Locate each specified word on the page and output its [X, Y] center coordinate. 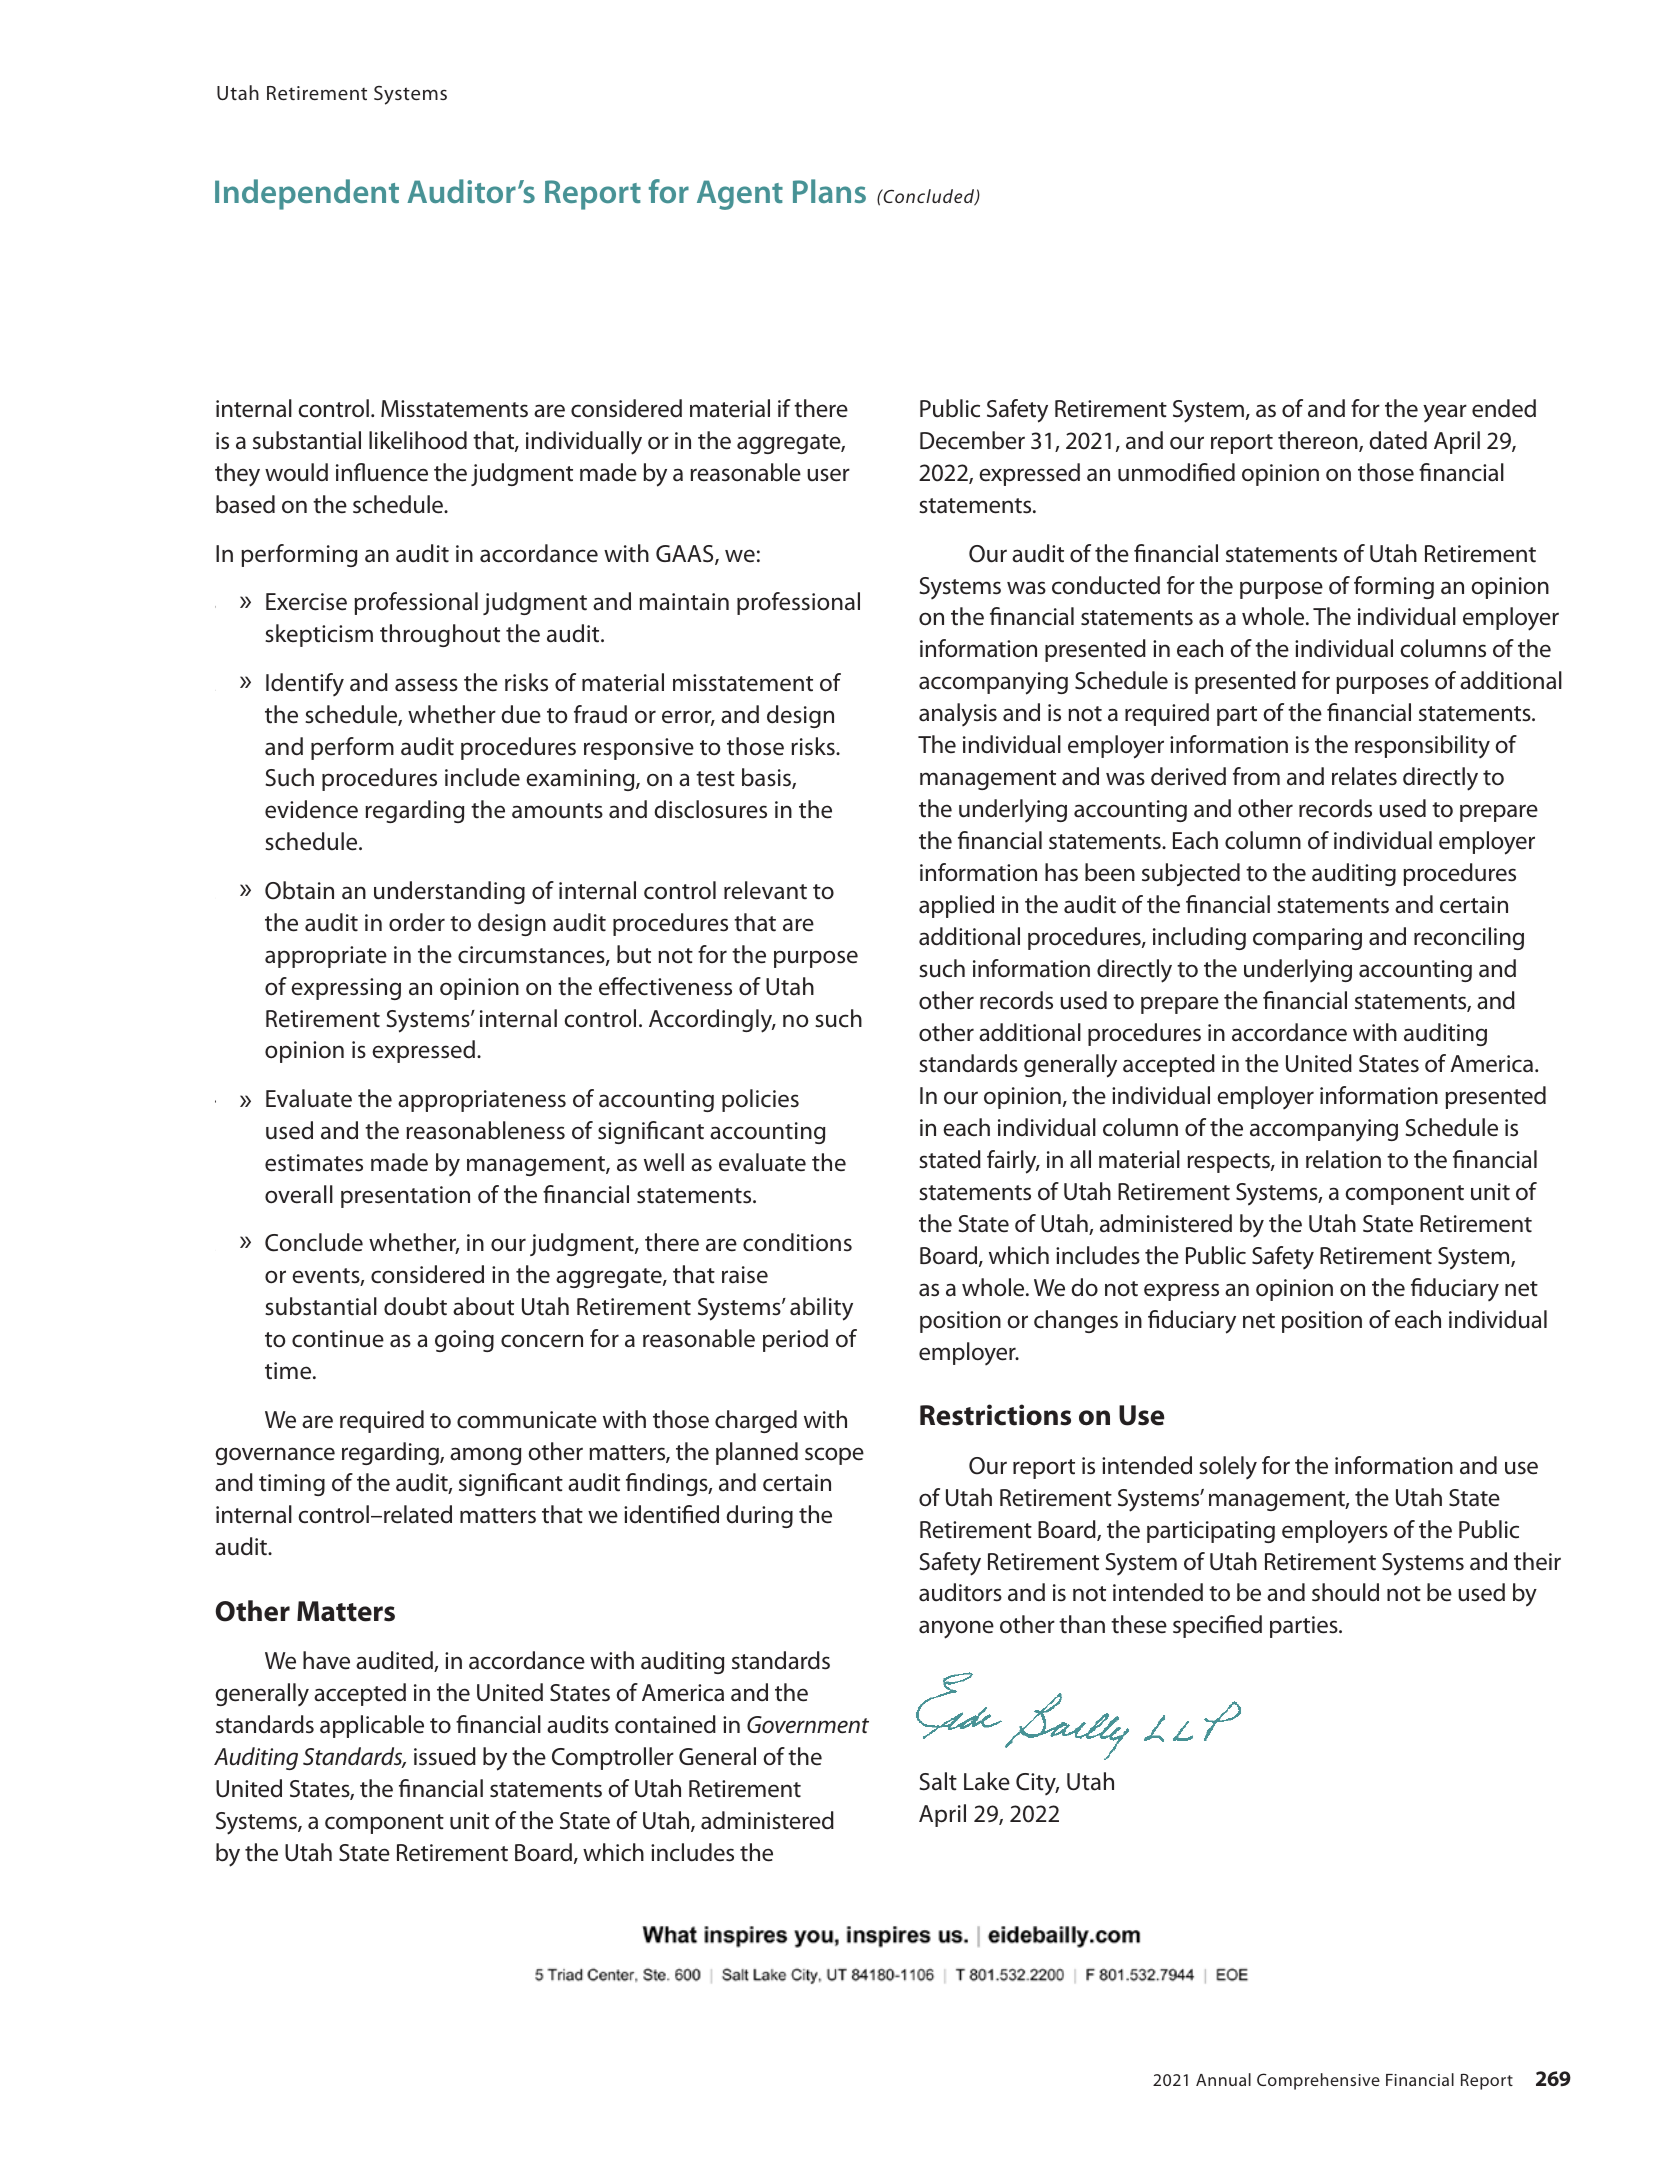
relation [1343, 1159]
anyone [956, 1629]
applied [956, 906]
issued [445, 1756]
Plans [829, 191]
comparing [1307, 939]
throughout [440, 635]
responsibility [1422, 746]
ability [821, 1309]
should [1345, 1592]
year [1445, 413]
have [326, 1660]
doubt [415, 1306]
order [417, 922]
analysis [958, 714]
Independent [307, 194]
